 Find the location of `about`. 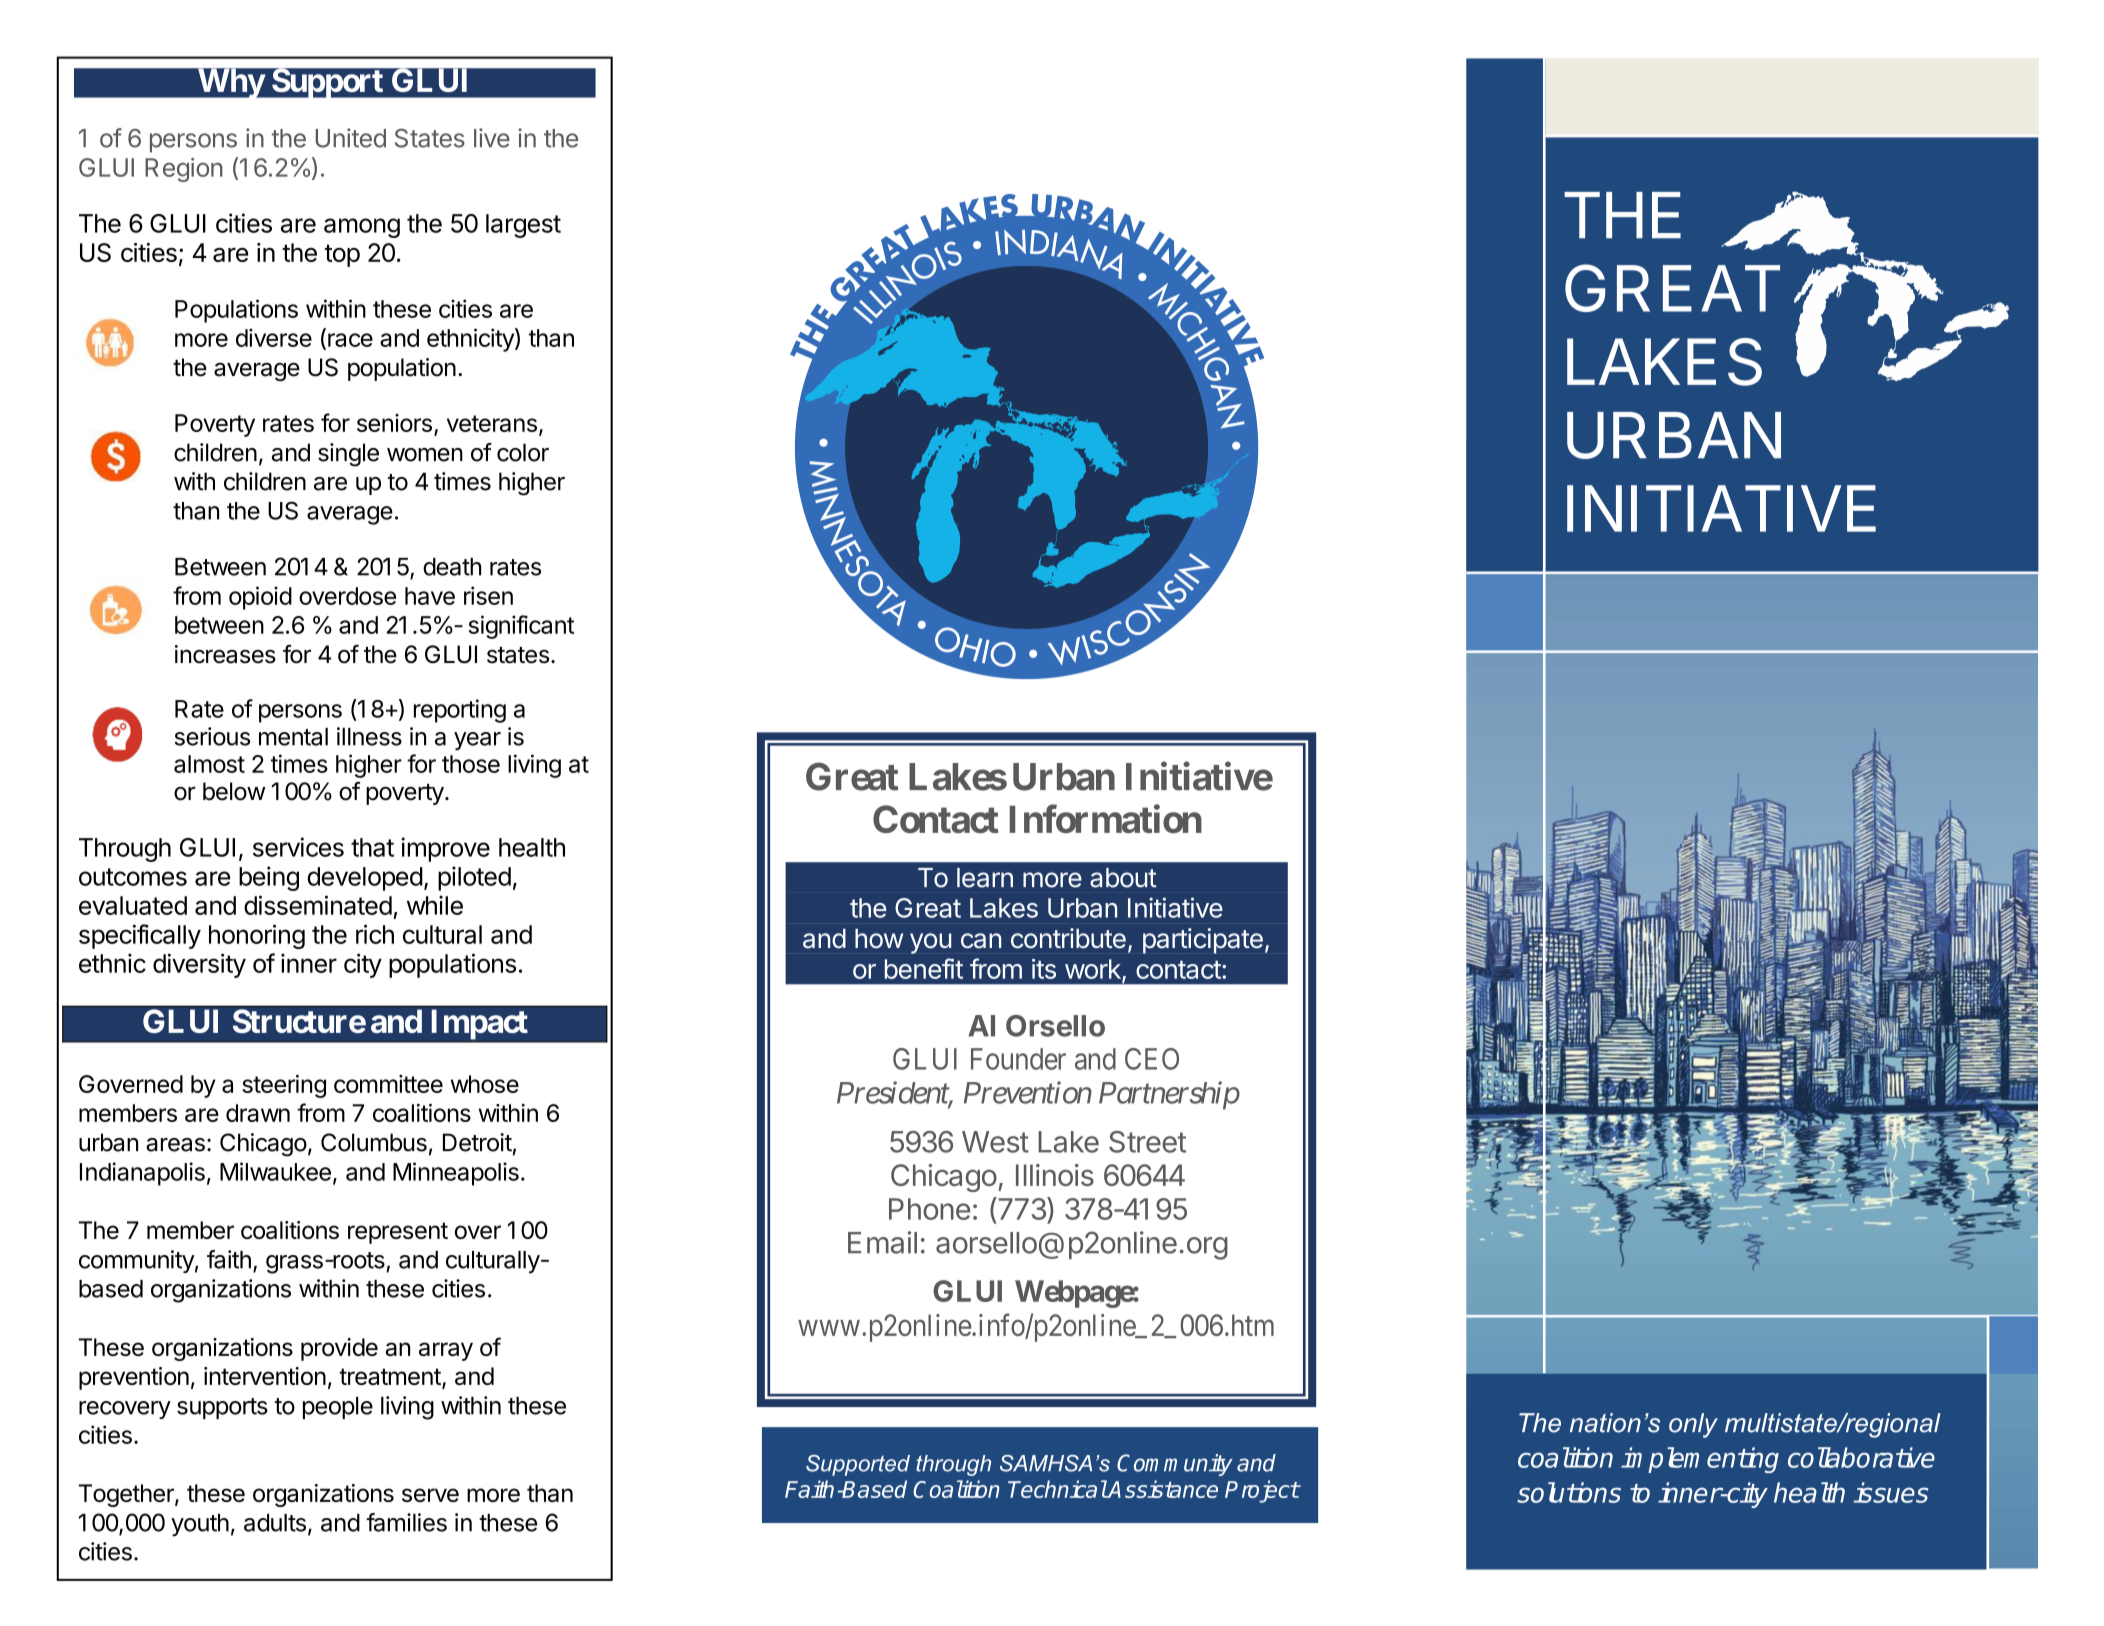

about is located at coordinates (1123, 878).
